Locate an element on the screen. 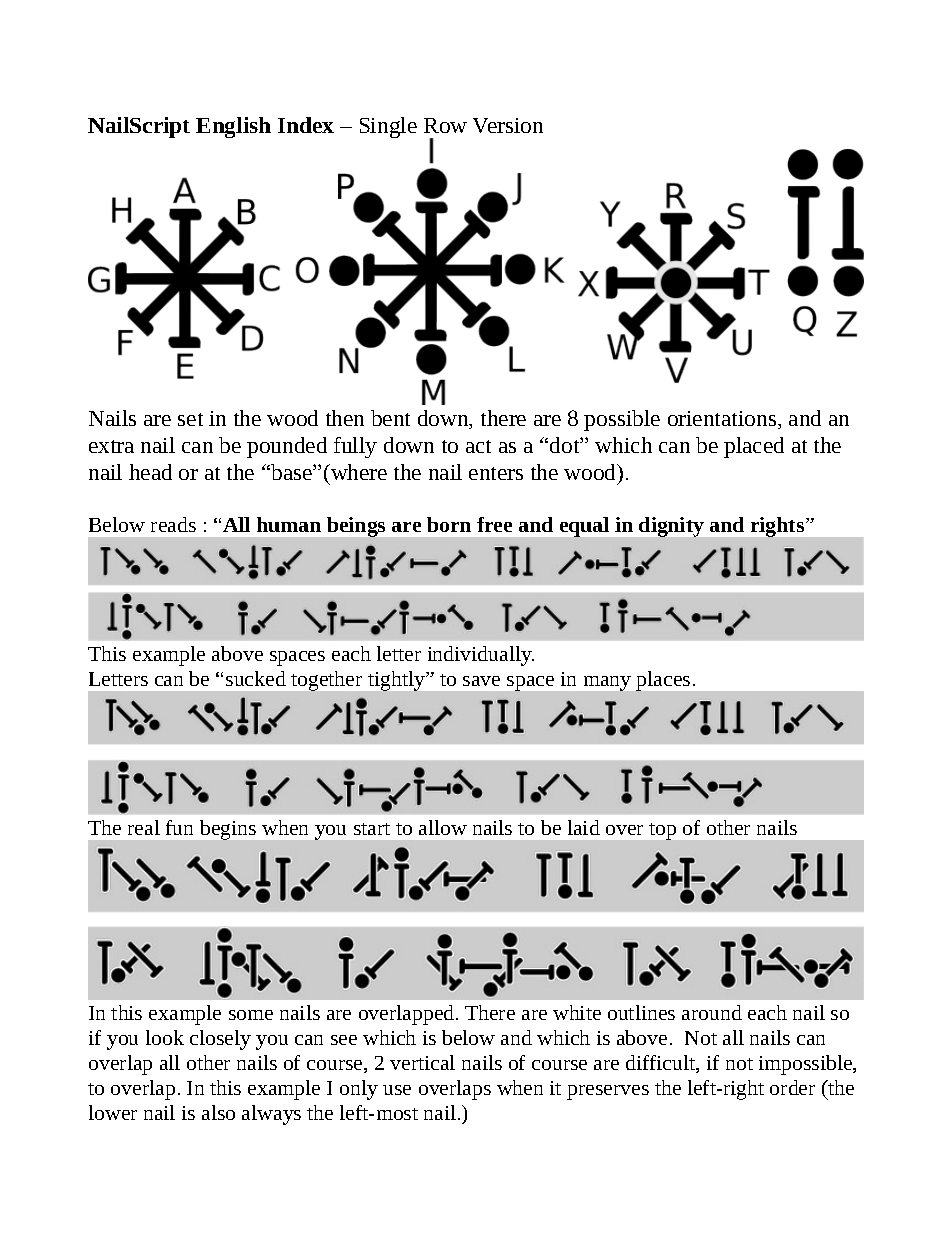 This screenshot has height=1233, width=952. bent is located at coordinates (390, 418).
